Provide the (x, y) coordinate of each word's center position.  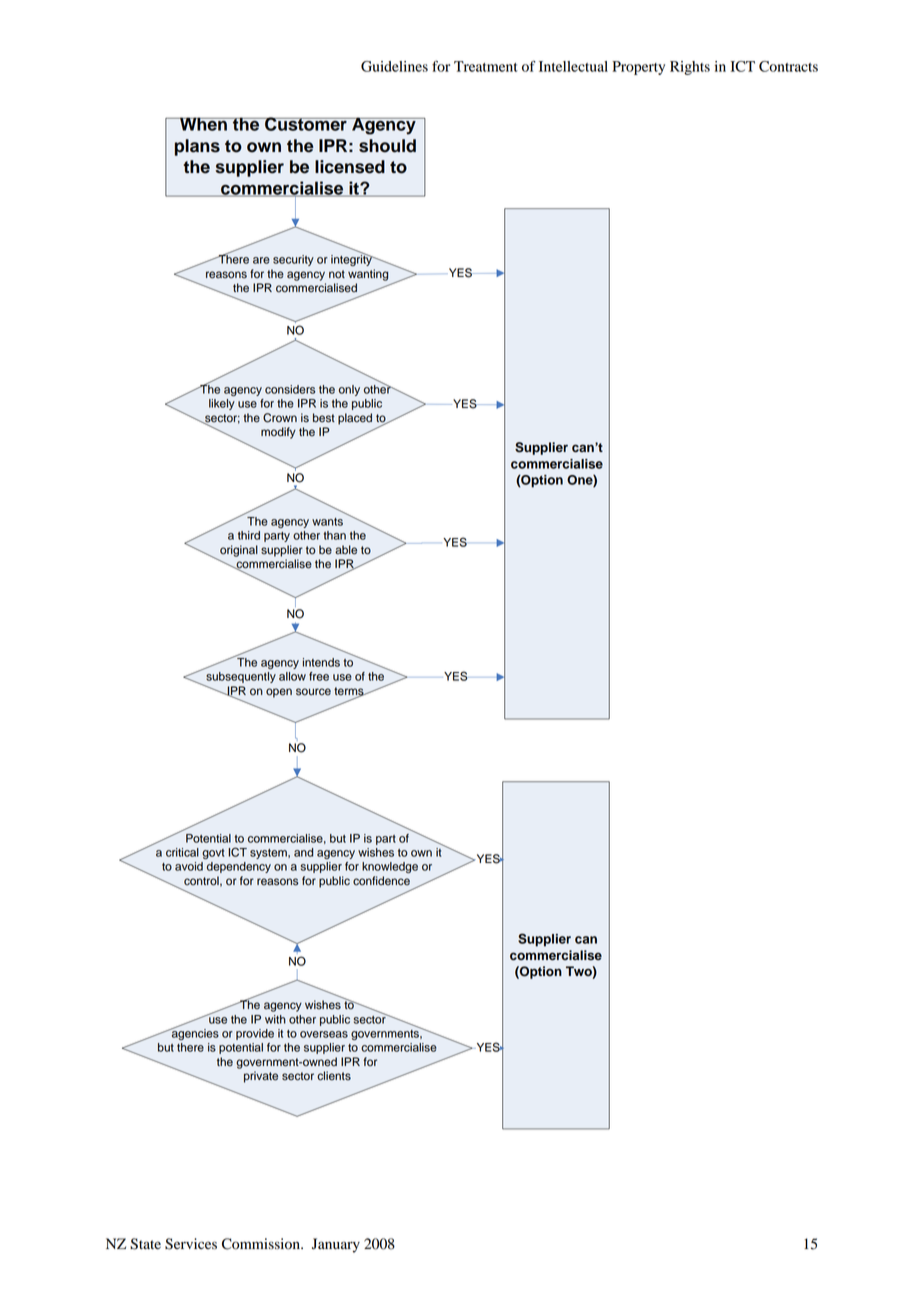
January (336, 1245)
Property (639, 68)
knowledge (390, 867)
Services (191, 1244)
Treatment (486, 66)
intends (321, 662)
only (349, 390)
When (203, 124)
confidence (381, 881)
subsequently (240, 679)
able (346, 550)
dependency (239, 867)
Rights (690, 68)
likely (222, 404)
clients (334, 1076)
